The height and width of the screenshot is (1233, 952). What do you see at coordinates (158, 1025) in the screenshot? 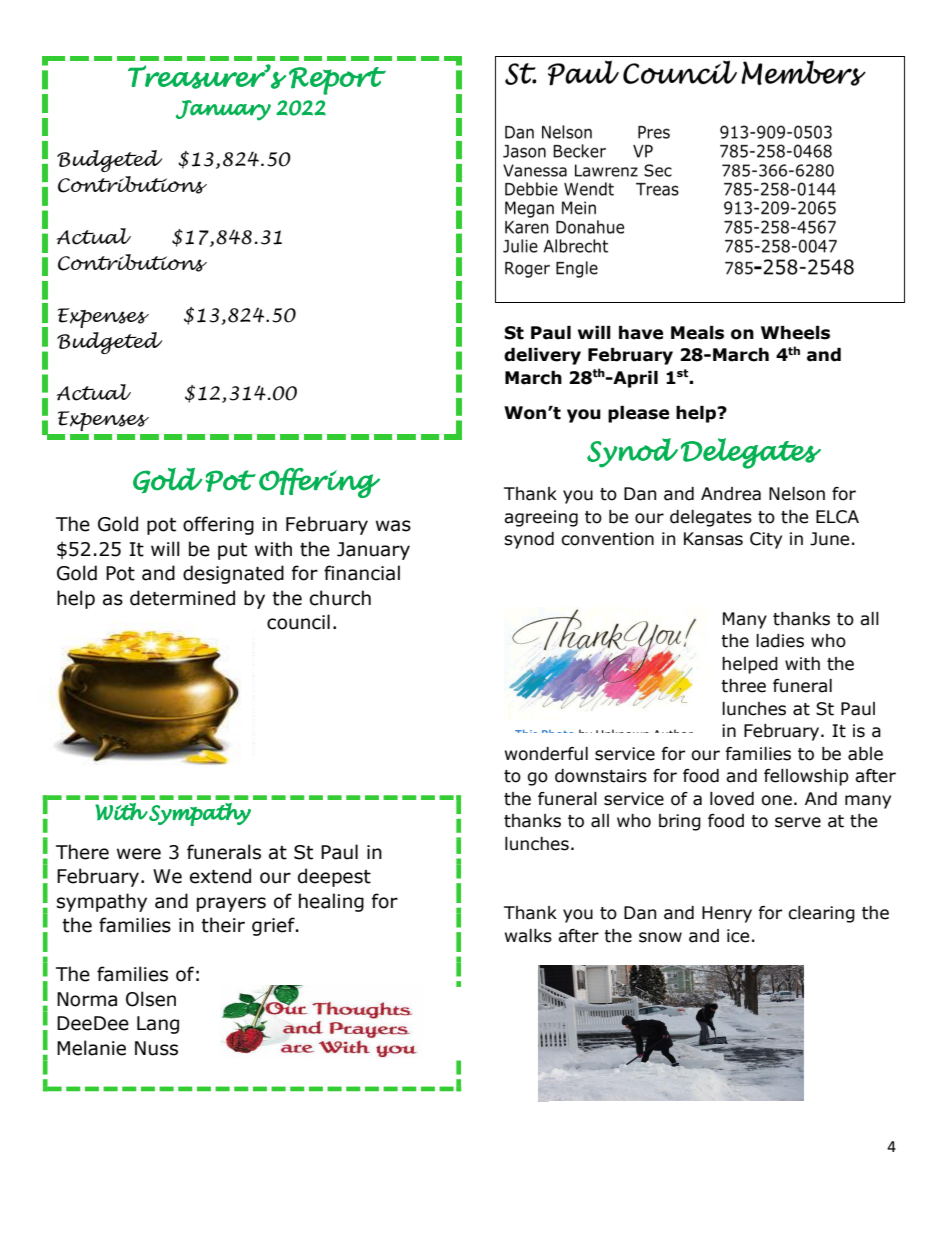
I see `Lang` at bounding box center [158, 1025].
